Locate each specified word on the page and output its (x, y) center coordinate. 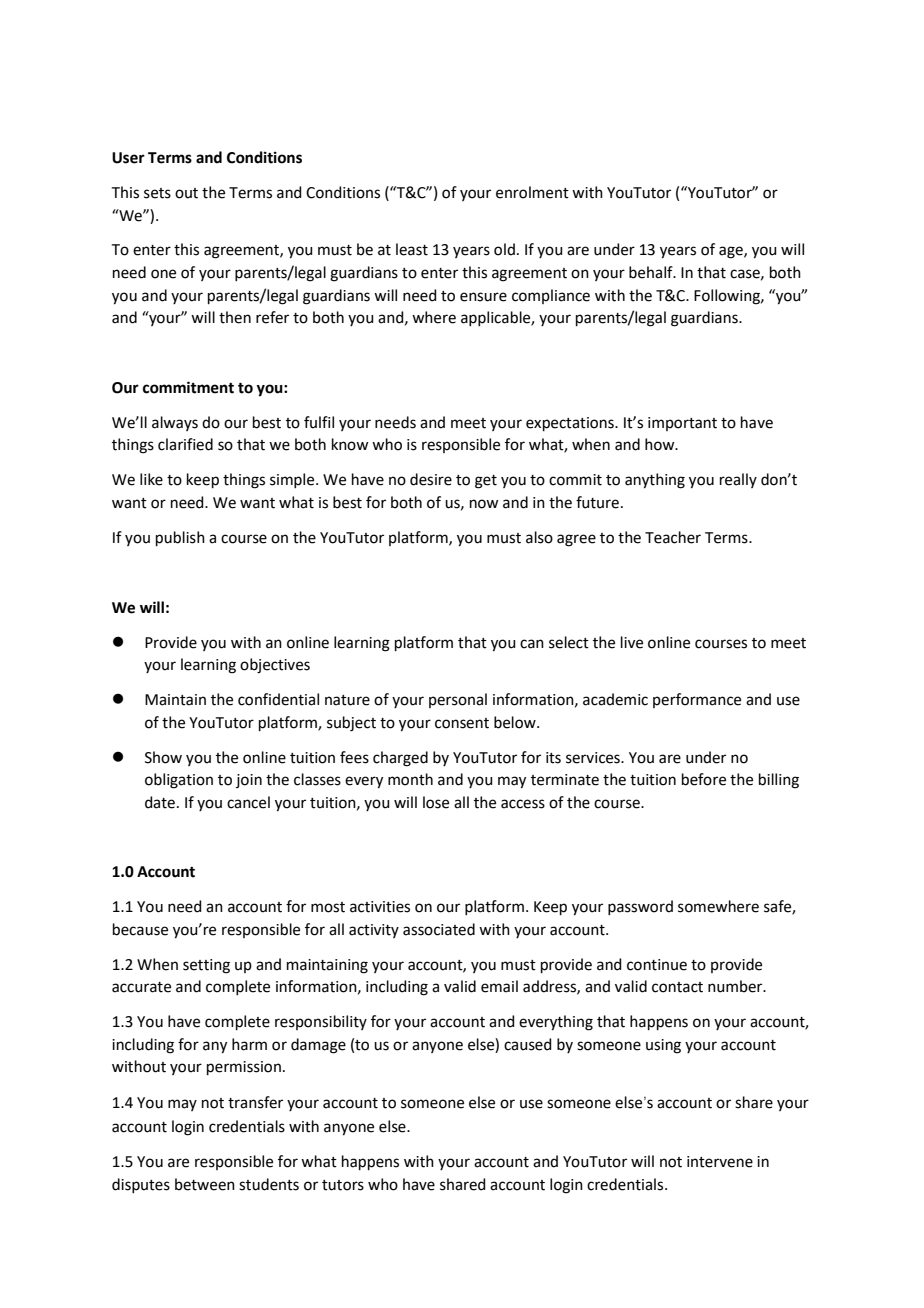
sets (157, 193)
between (205, 1184)
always (175, 423)
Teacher (673, 537)
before (704, 779)
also (539, 537)
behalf (652, 272)
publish (180, 538)
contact (677, 987)
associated (439, 929)
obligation (179, 781)
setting (206, 966)
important (682, 424)
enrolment (532, 192)
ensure (483, 297)
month (410, 779)
